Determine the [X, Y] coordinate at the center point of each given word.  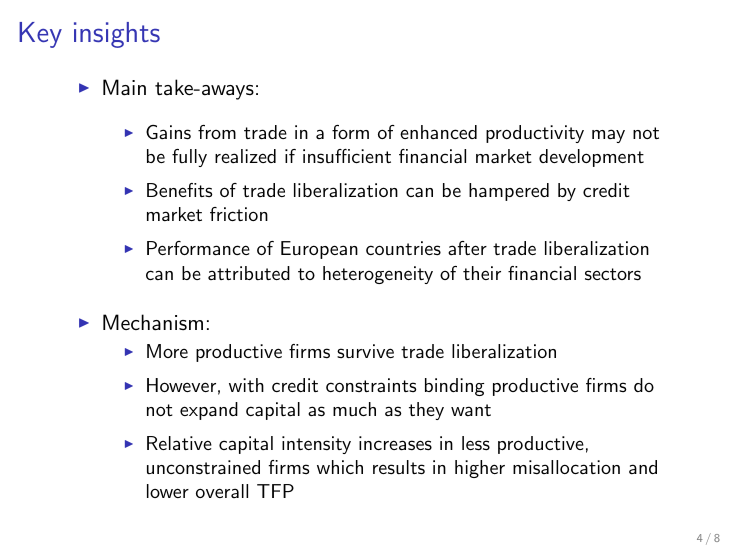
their [482, 273]
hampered [509, 192]
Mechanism [153, 322]
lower [168, 491]
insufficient [347, 156]
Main [124, 87]
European [319, 250]
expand [209, 411]
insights [117, 35]
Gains [168, 132]
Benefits [179, 190]
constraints [371, 385]
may [608, 136]
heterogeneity [378, 275]
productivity [535, 134]
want [471, 410]
